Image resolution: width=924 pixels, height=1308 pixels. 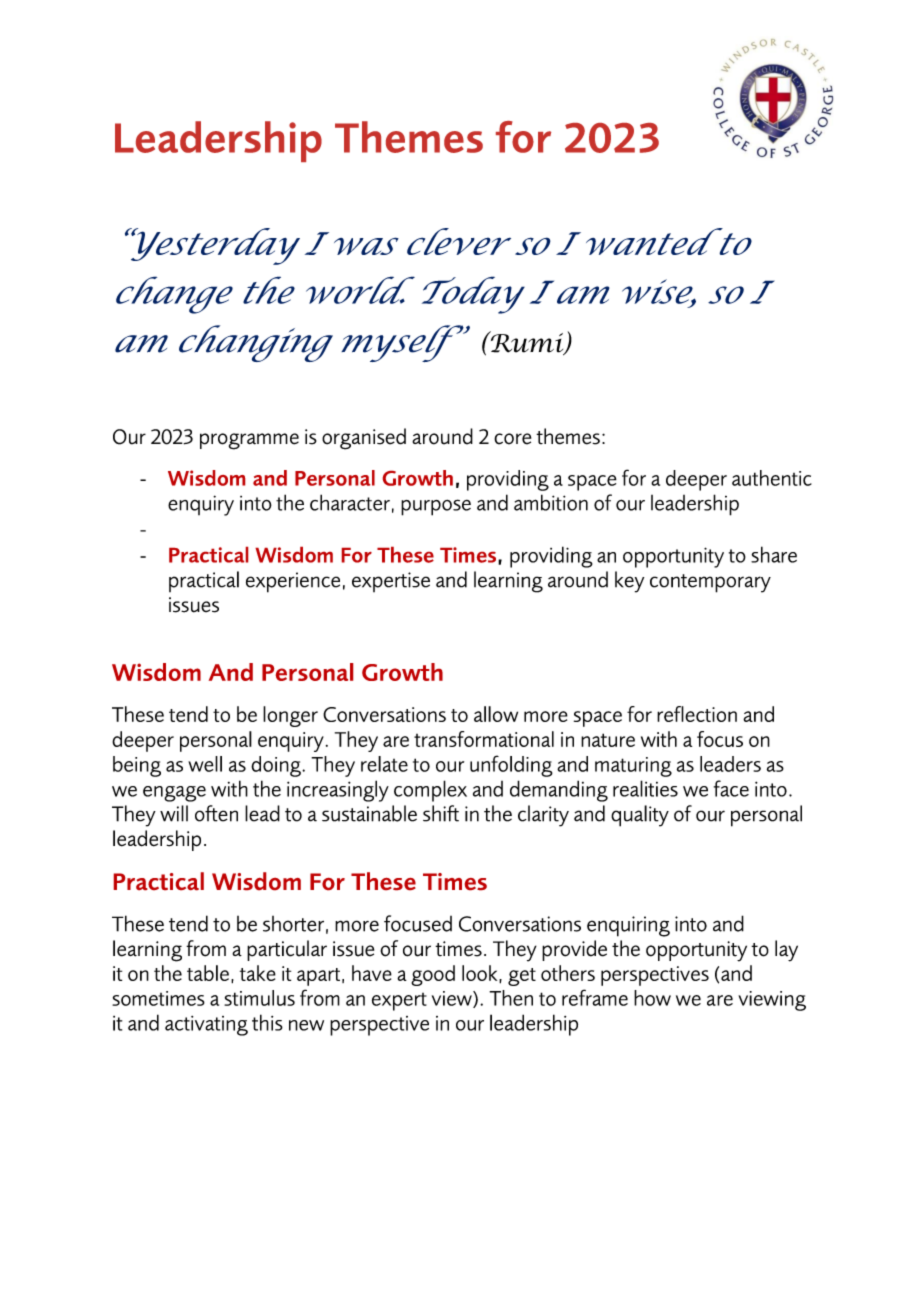 What do you see at coordinates (697, 714) in the document?
I see `reflection` at bounding box center [697, 714].
